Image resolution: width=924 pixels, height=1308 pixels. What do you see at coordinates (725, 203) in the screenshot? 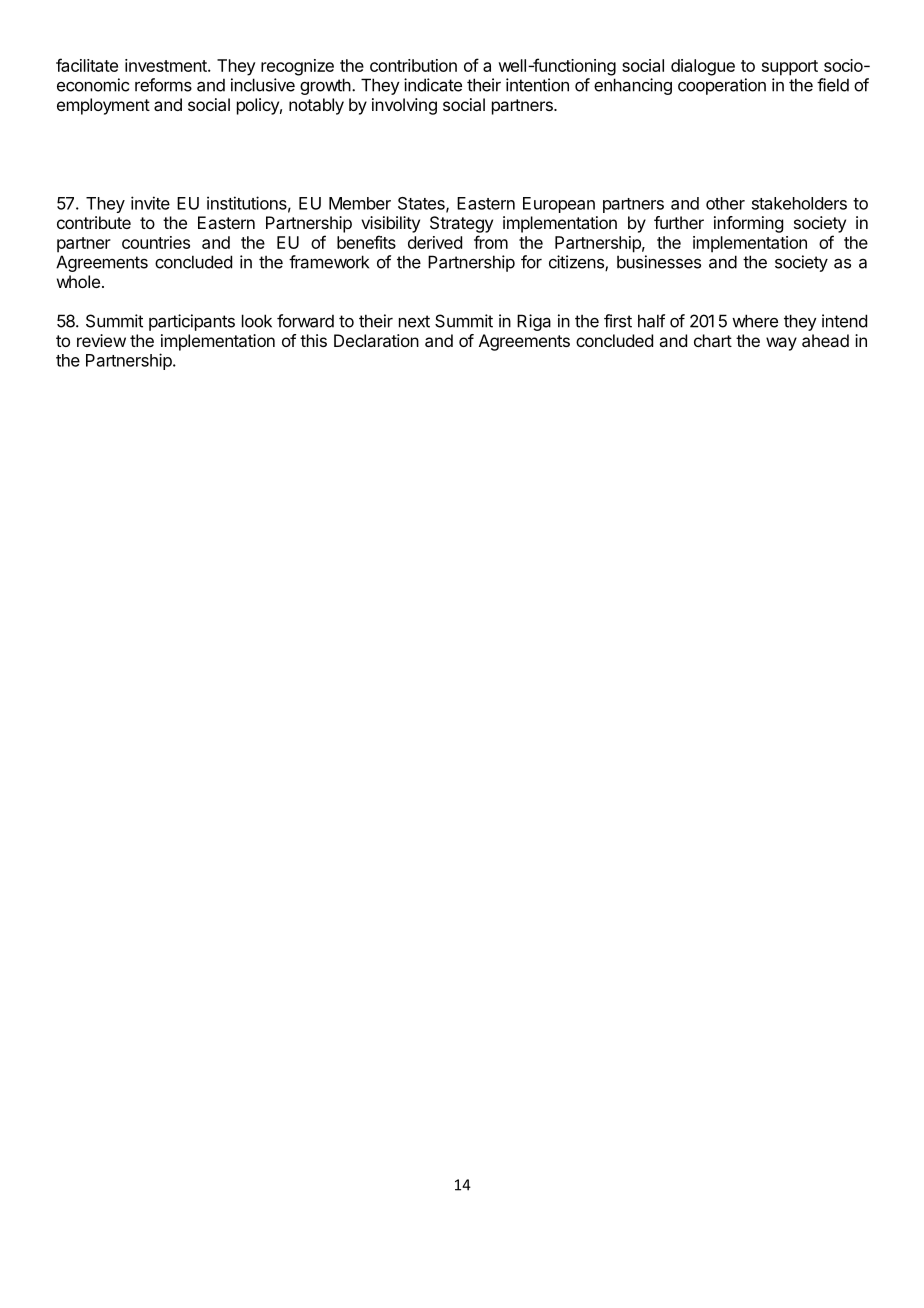
I see `other` at bounding box center [725, 203].
